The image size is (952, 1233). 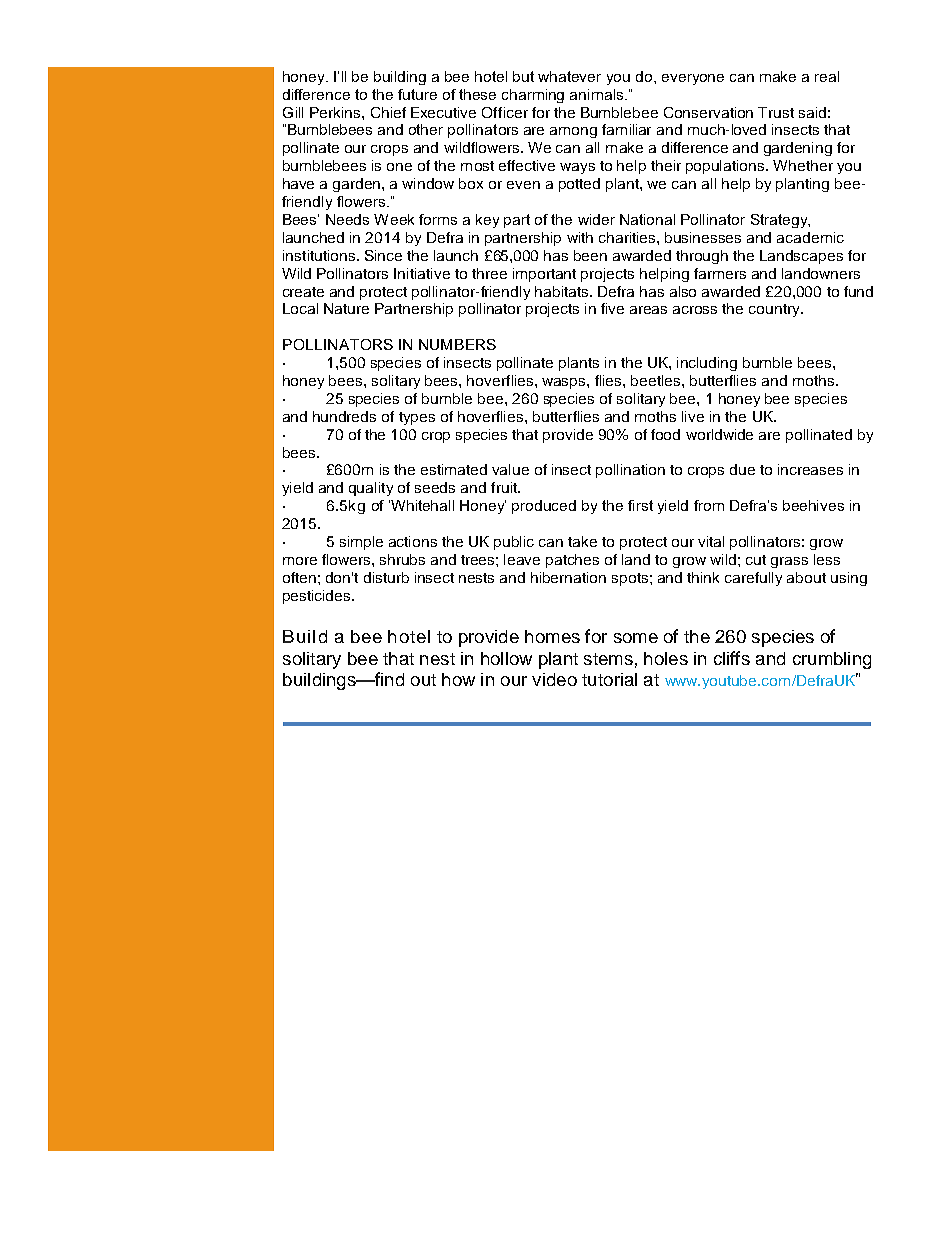 What do you see at coordinates (630, 471) in the screenshot?
I see `pollination` at bounding box center [630, 471].
